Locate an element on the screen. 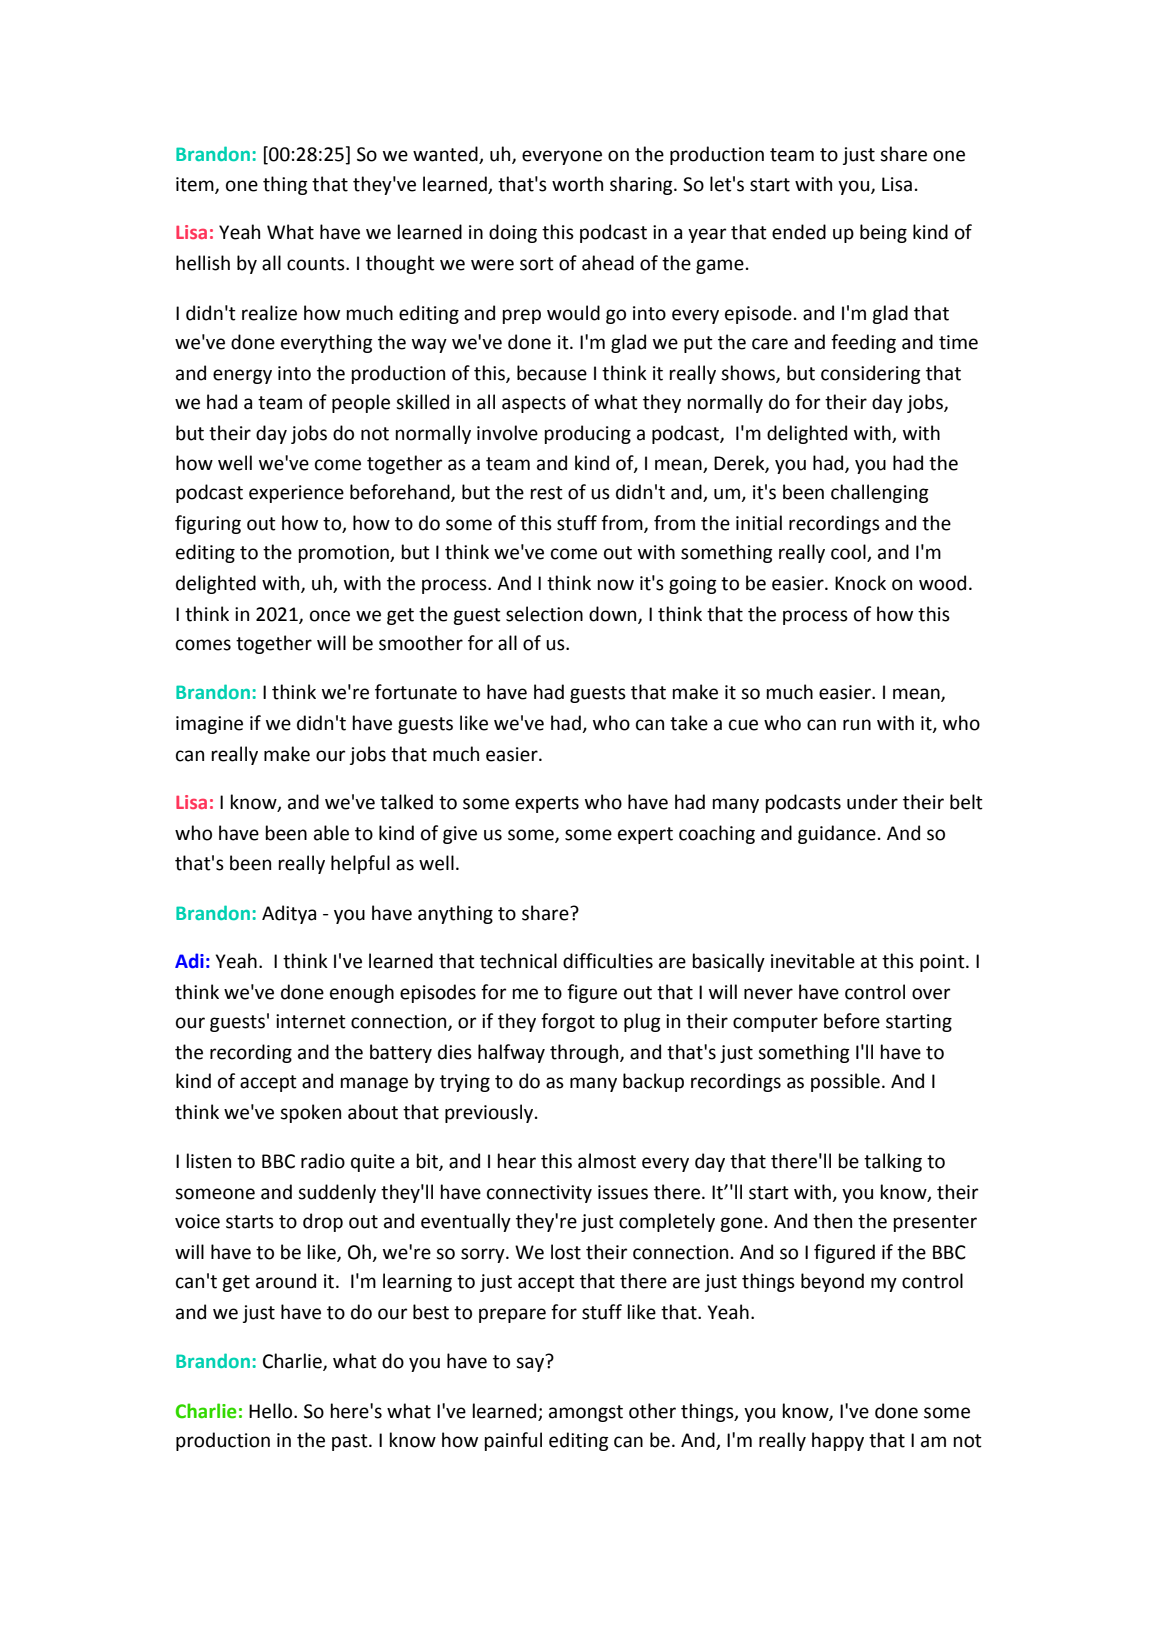 The height and width of the screenshot is (1640, 1159). amongst is located at coordinates (586, 1413).
